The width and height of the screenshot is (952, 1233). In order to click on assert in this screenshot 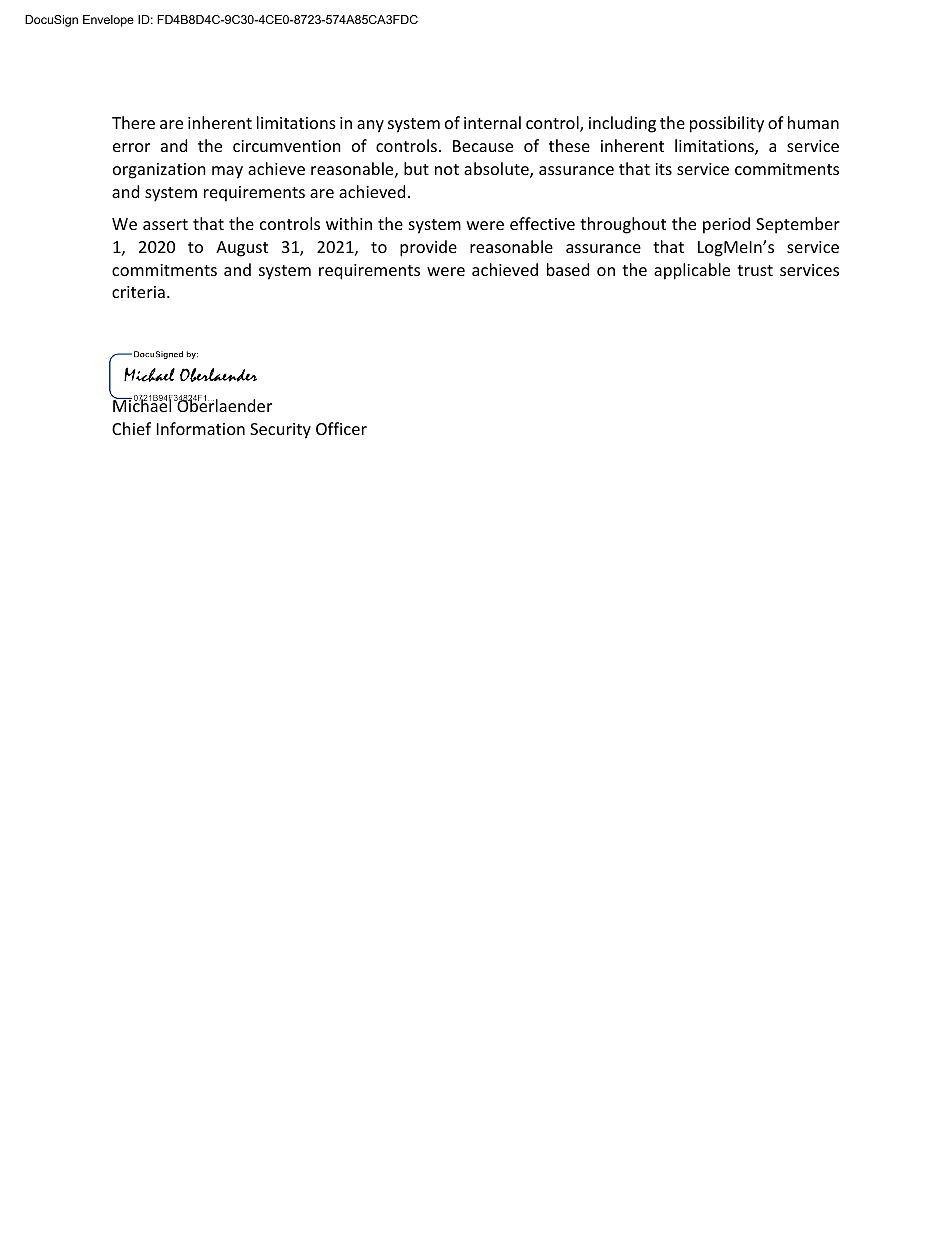, I will do `click(165, 224)`.
